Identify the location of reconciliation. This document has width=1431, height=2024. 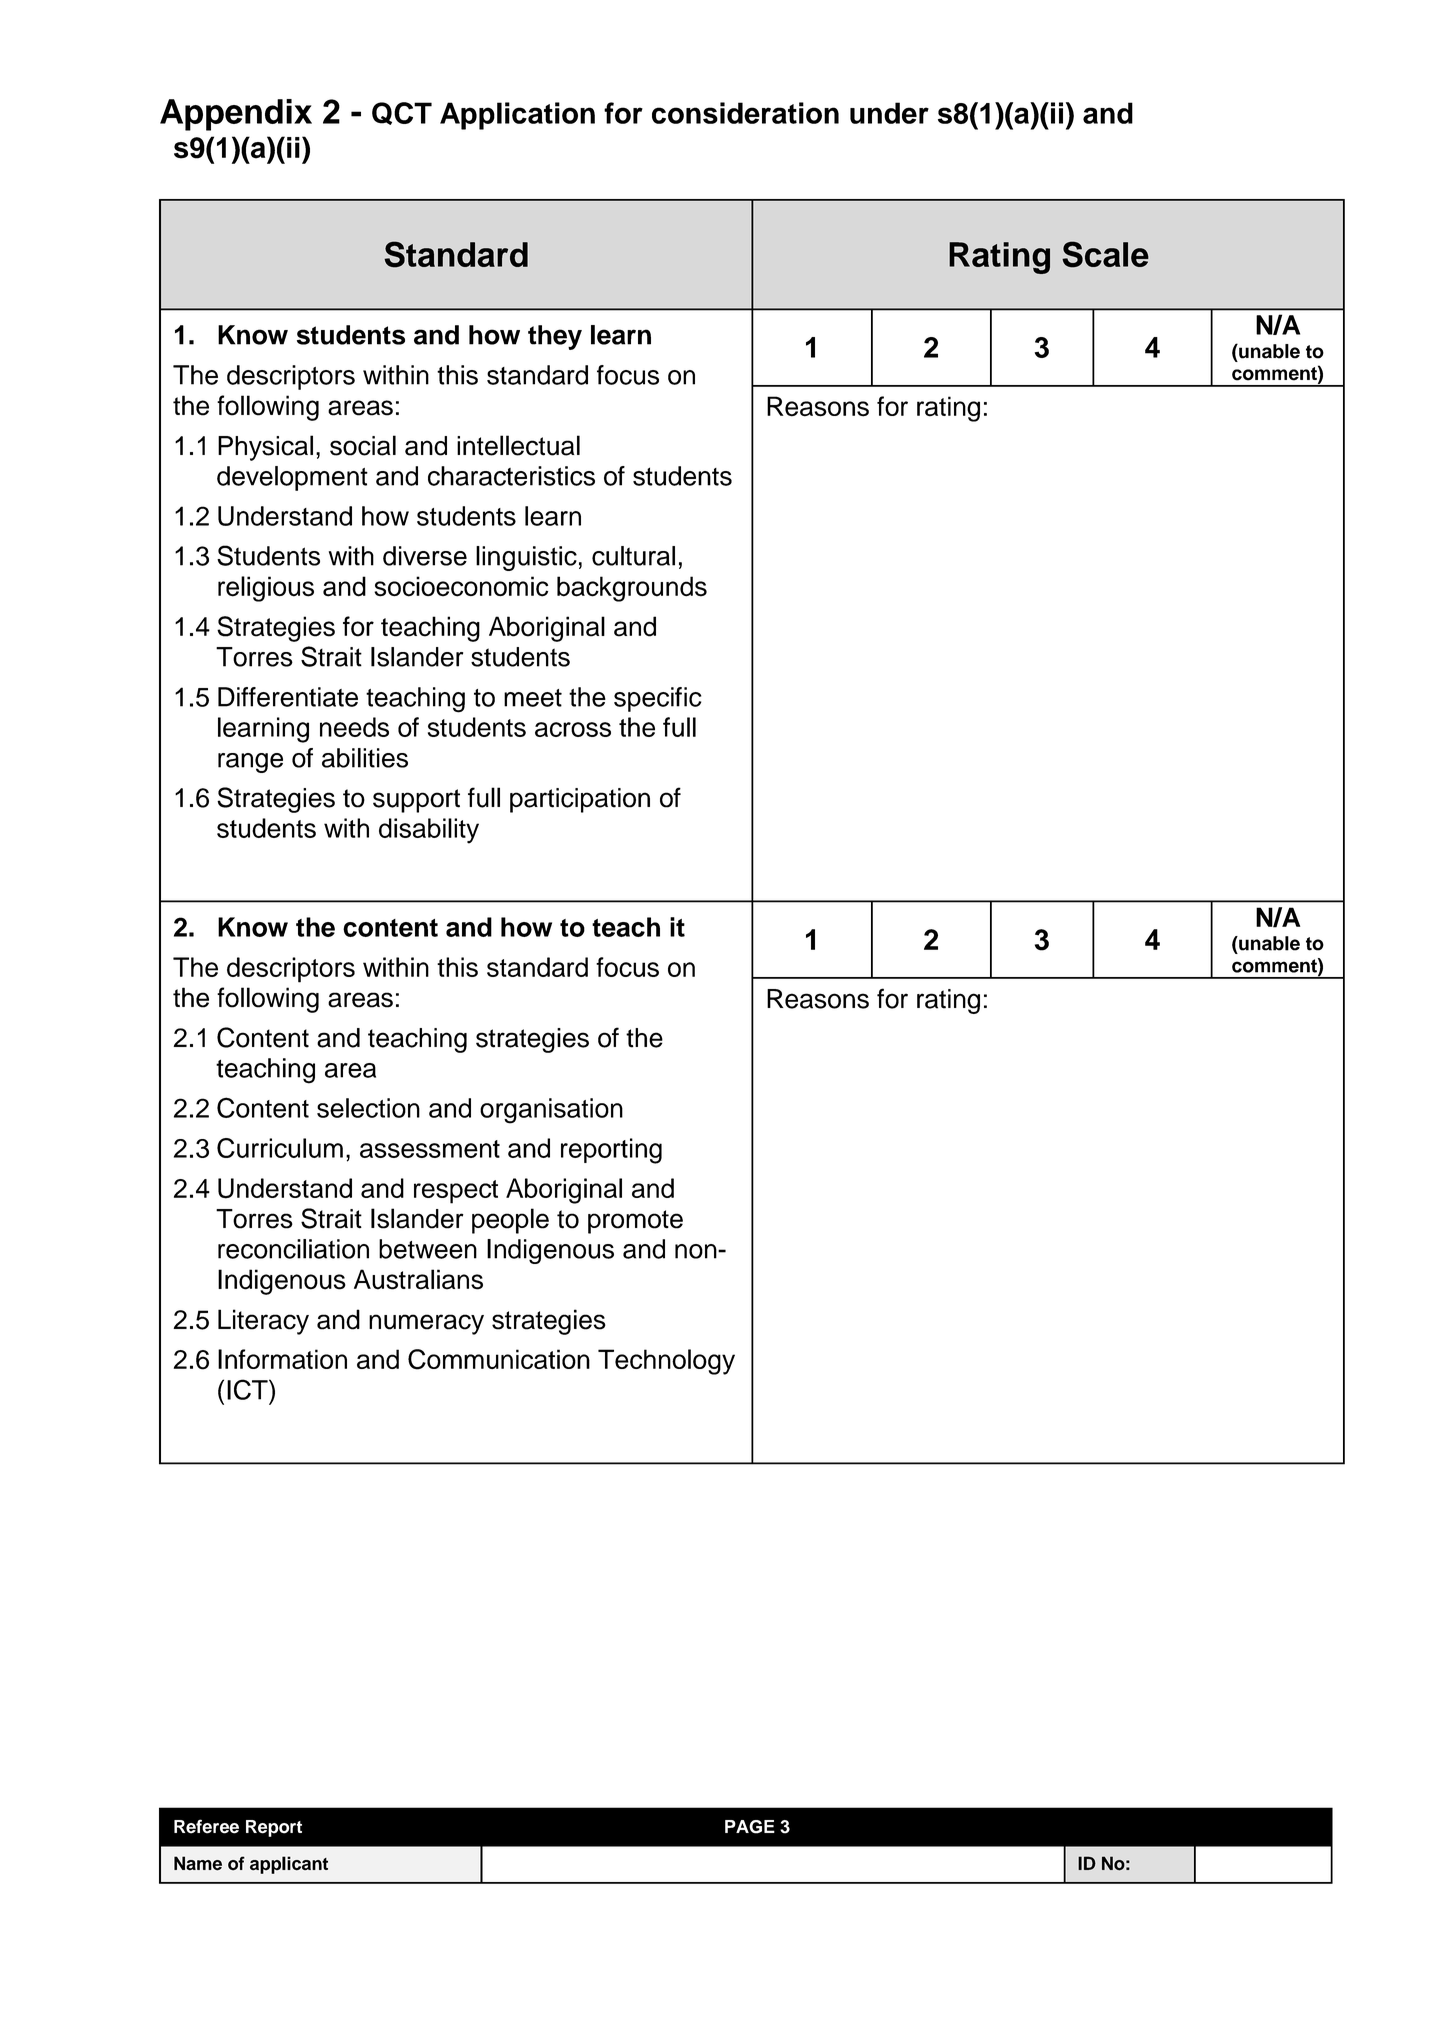
(293, 1249).
